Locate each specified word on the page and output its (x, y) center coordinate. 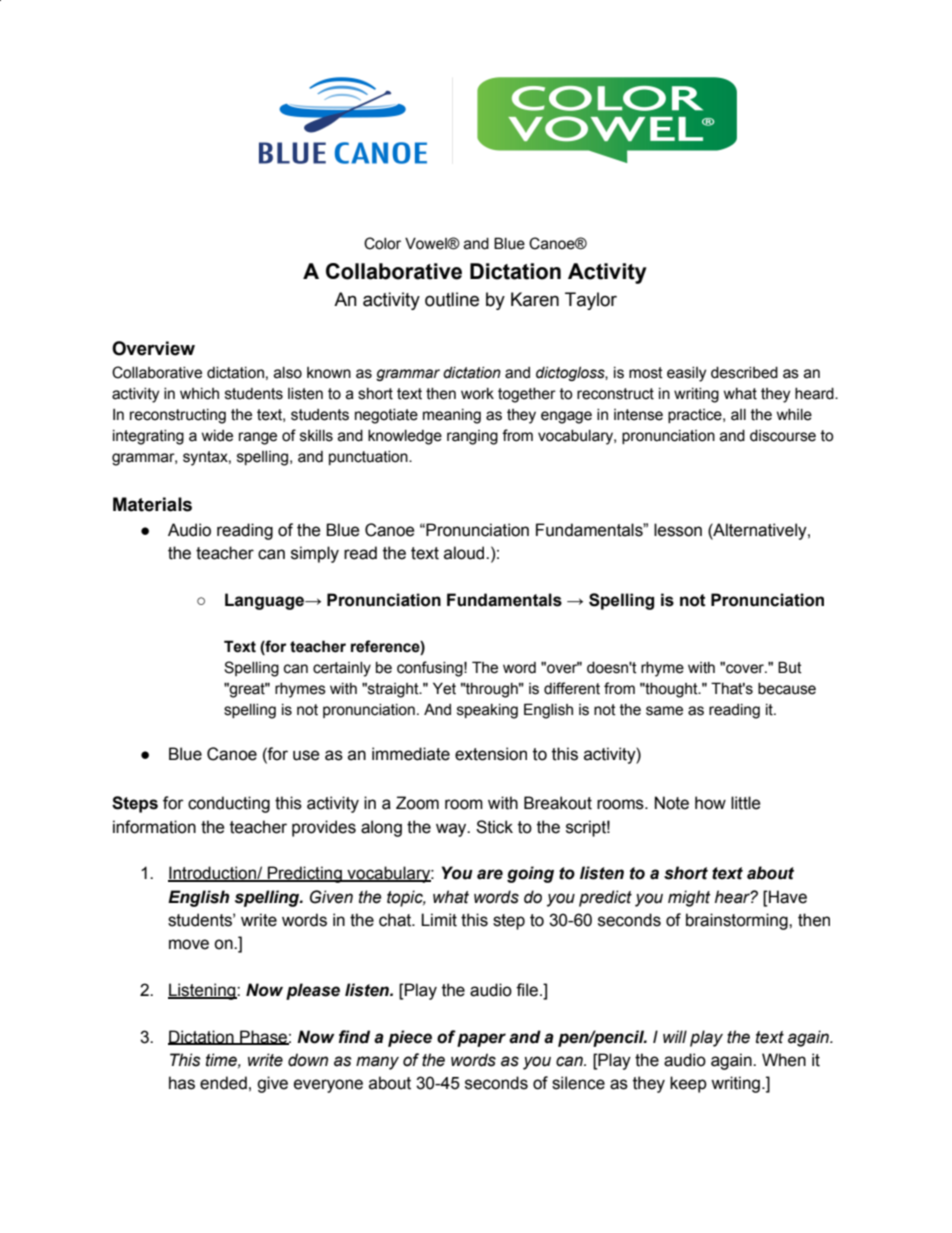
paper (481, 1040)
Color (382, 243)
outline (452, 299)
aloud (465, 553)
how (710, 803)
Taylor (591, 301)
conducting (229, 804)
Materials (152, 504)
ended (223, 1083)
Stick (494, 827)
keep (688, 1084)
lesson (678, 530)
